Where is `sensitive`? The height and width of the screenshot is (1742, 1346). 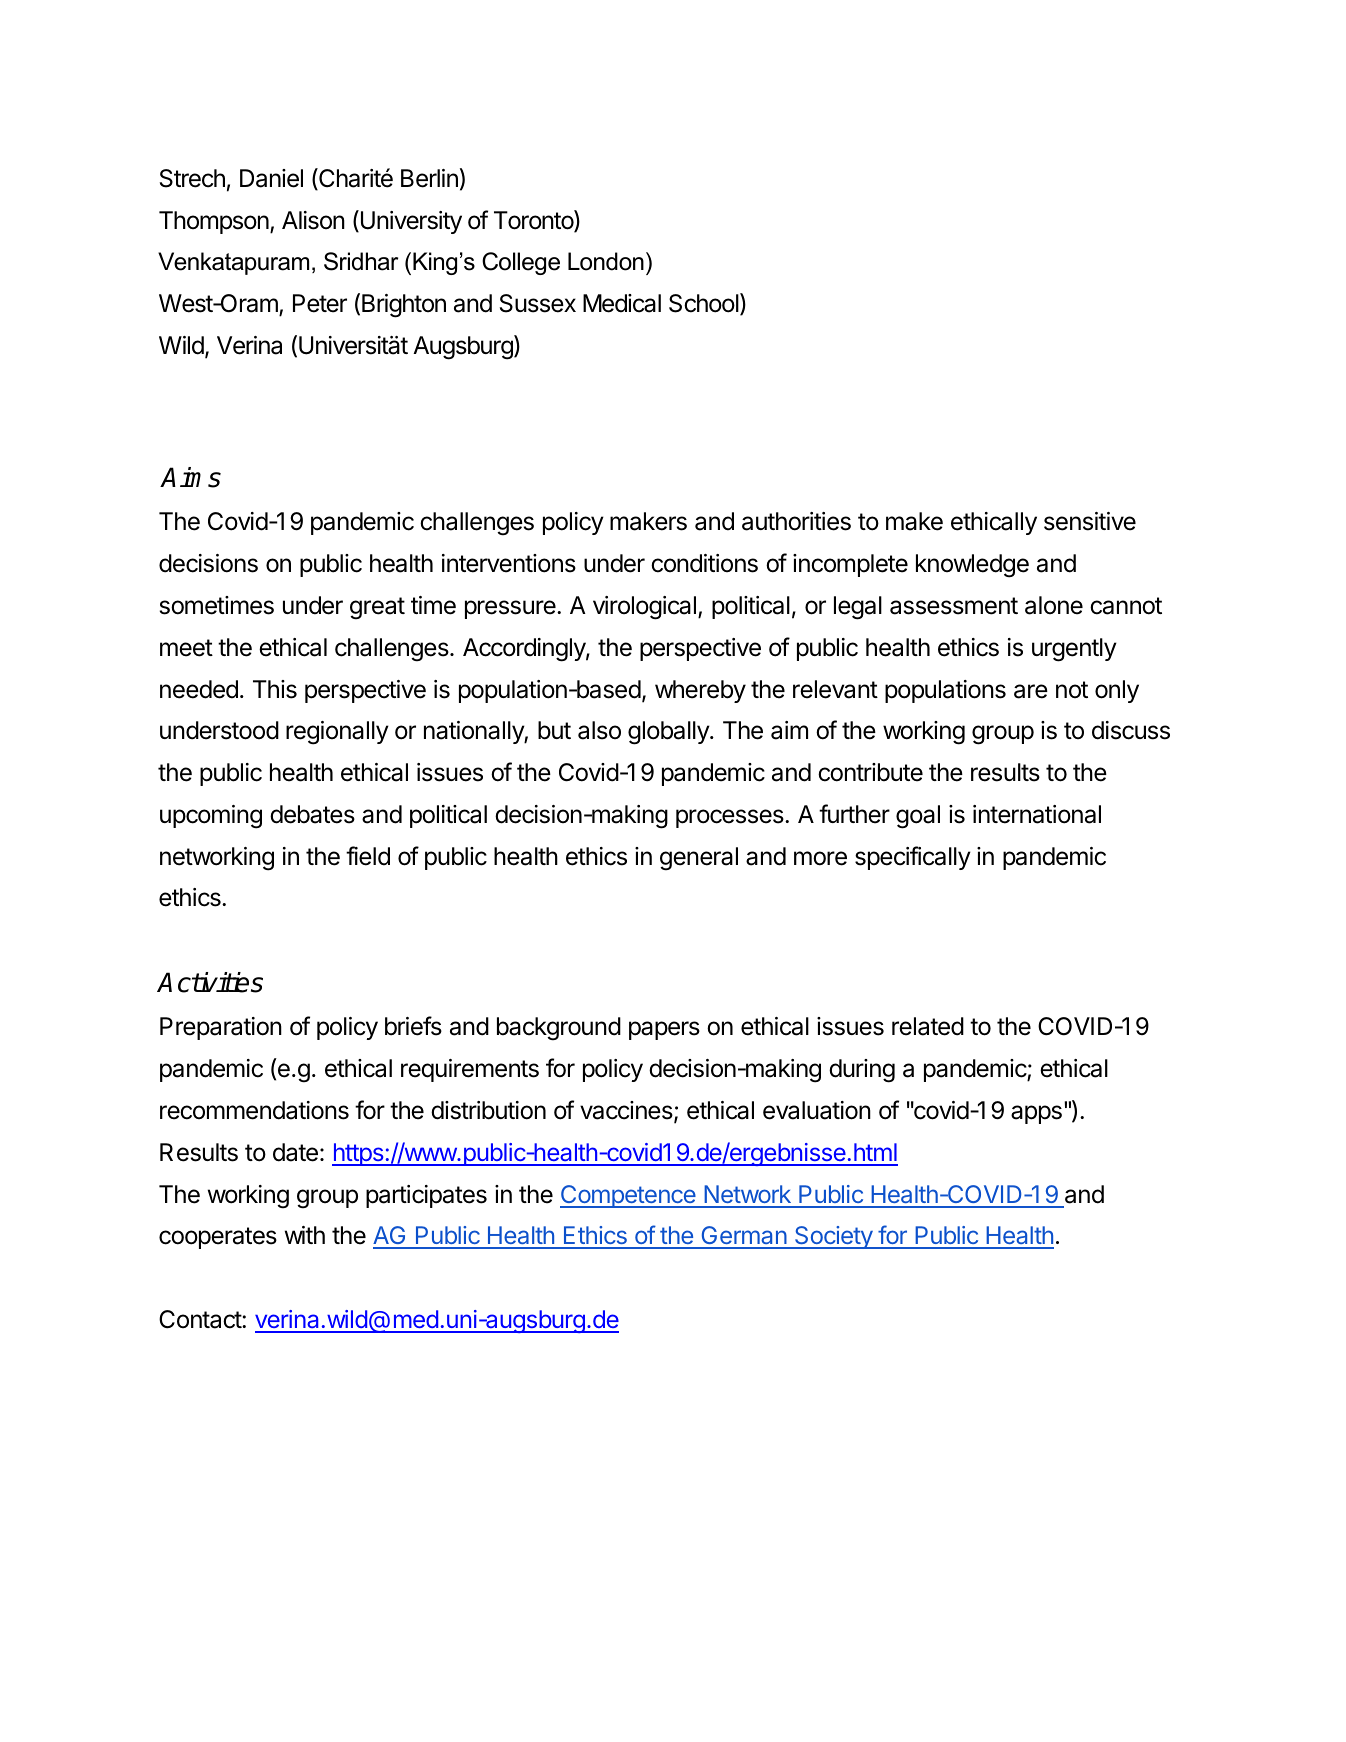
sensitive is located at coordinates (1090, 521).
